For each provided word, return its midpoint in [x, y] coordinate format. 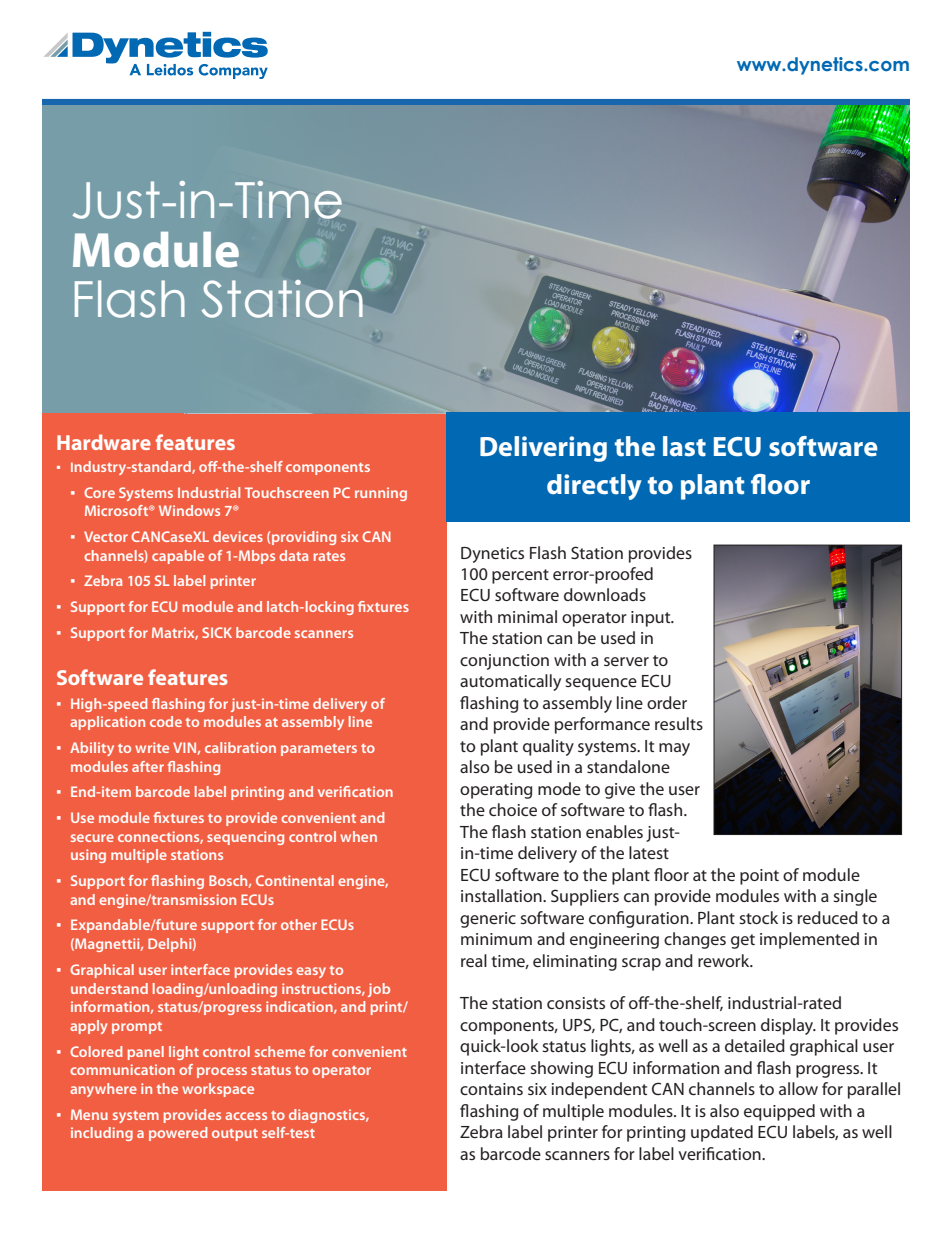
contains [491, 1089]
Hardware [104, 442]
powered [178, 1134]
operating [496, 791]
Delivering [543, 449]
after [148, 766]
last [684, 446]
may [674, 749]
